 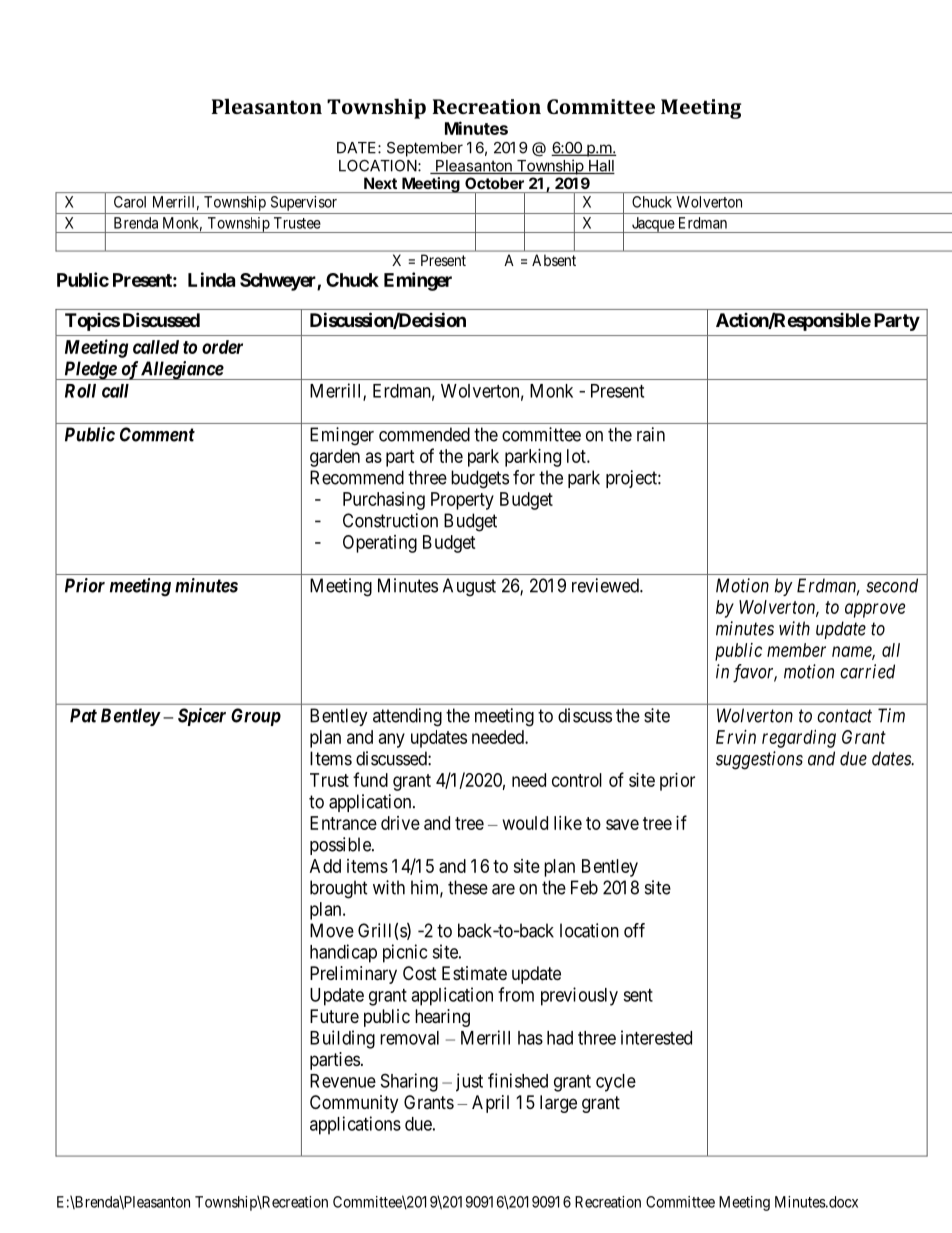 I want to click on August, so click(x=469, y=587).
